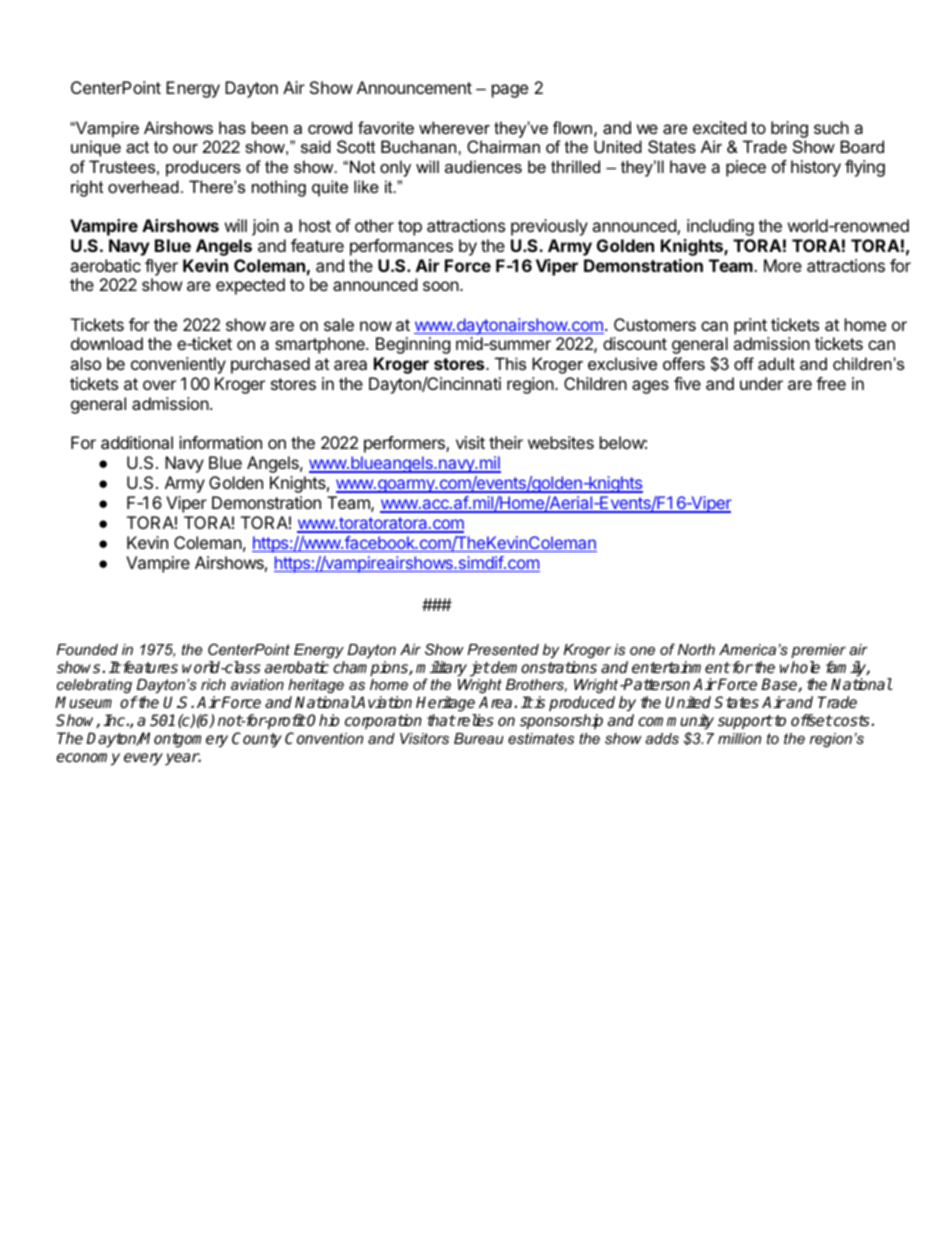 The height and width of the page is (1233, 952). I want to click on More, so click(783, 265).
